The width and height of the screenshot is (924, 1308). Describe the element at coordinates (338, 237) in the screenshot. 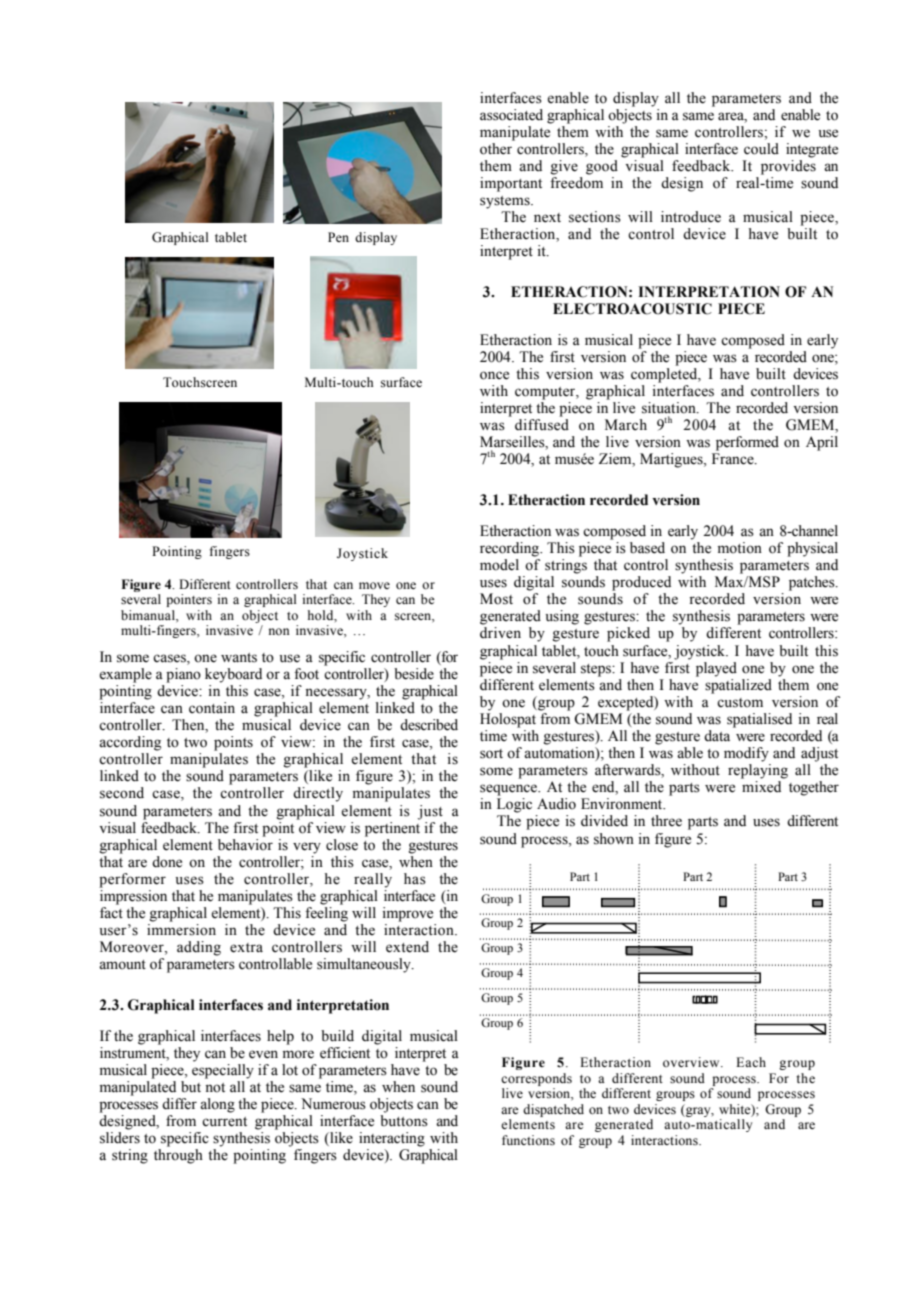

I see `Pen` at that location.
